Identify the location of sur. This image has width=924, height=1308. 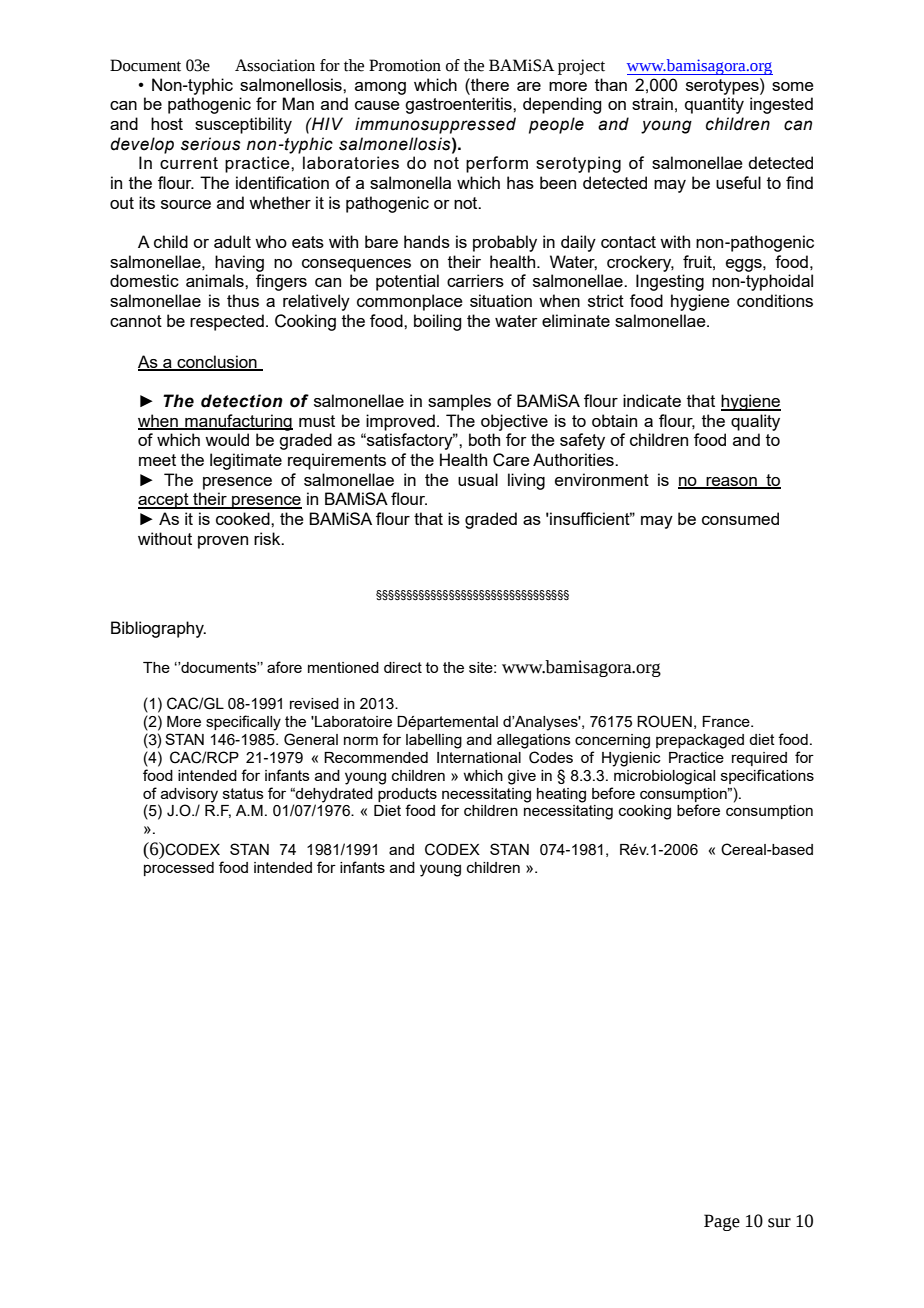
(779, 1223).
